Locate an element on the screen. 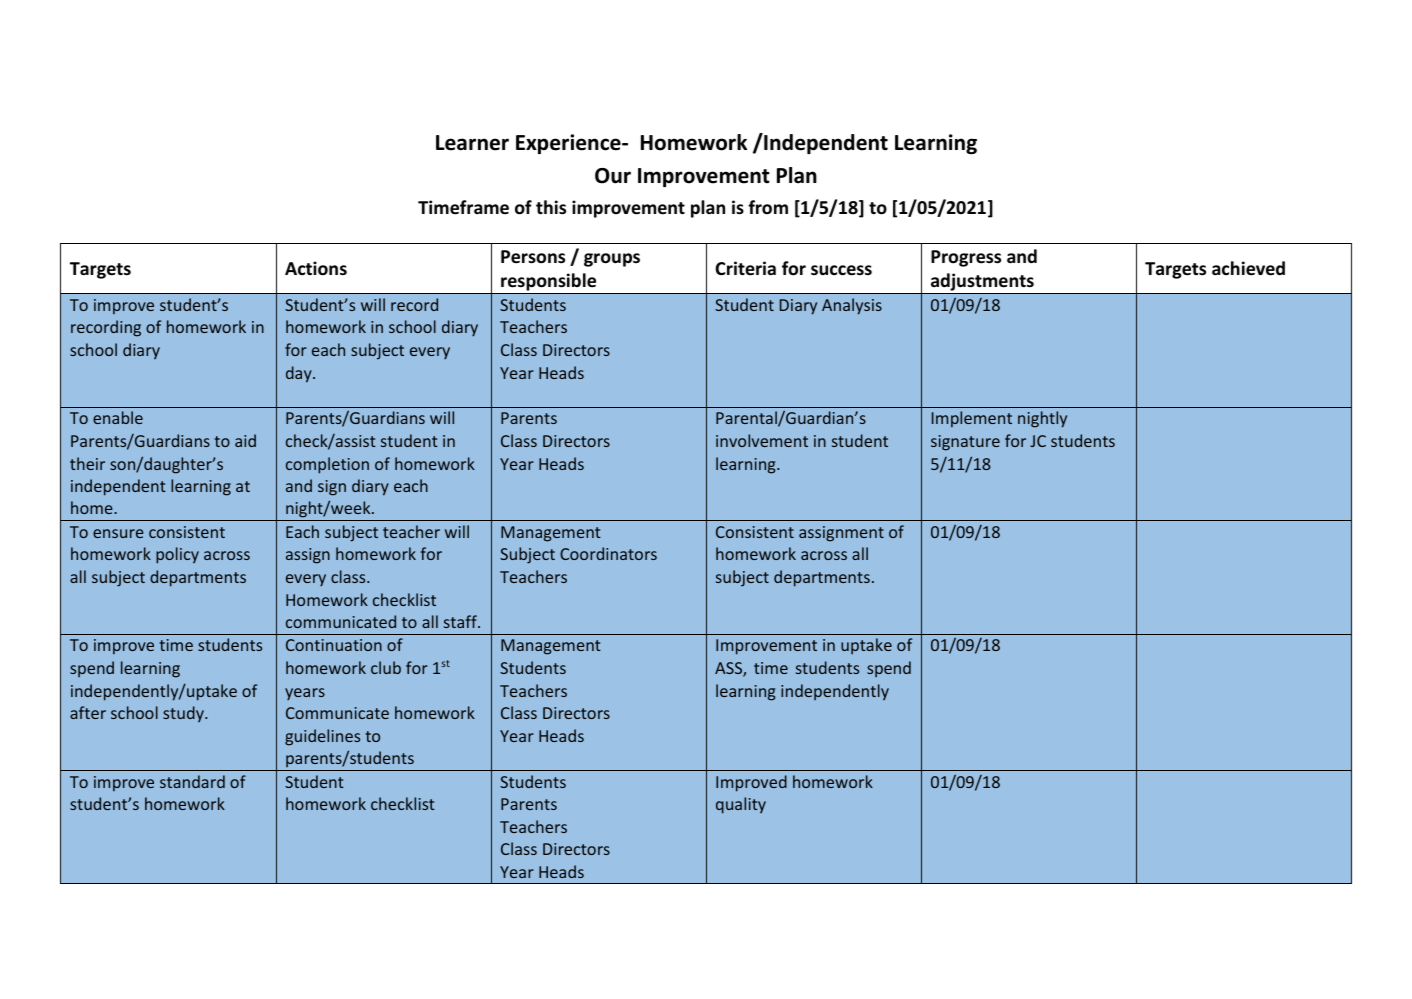 This screenshot has height=999, width=1412. policy is located at coordinates (177, 555).
